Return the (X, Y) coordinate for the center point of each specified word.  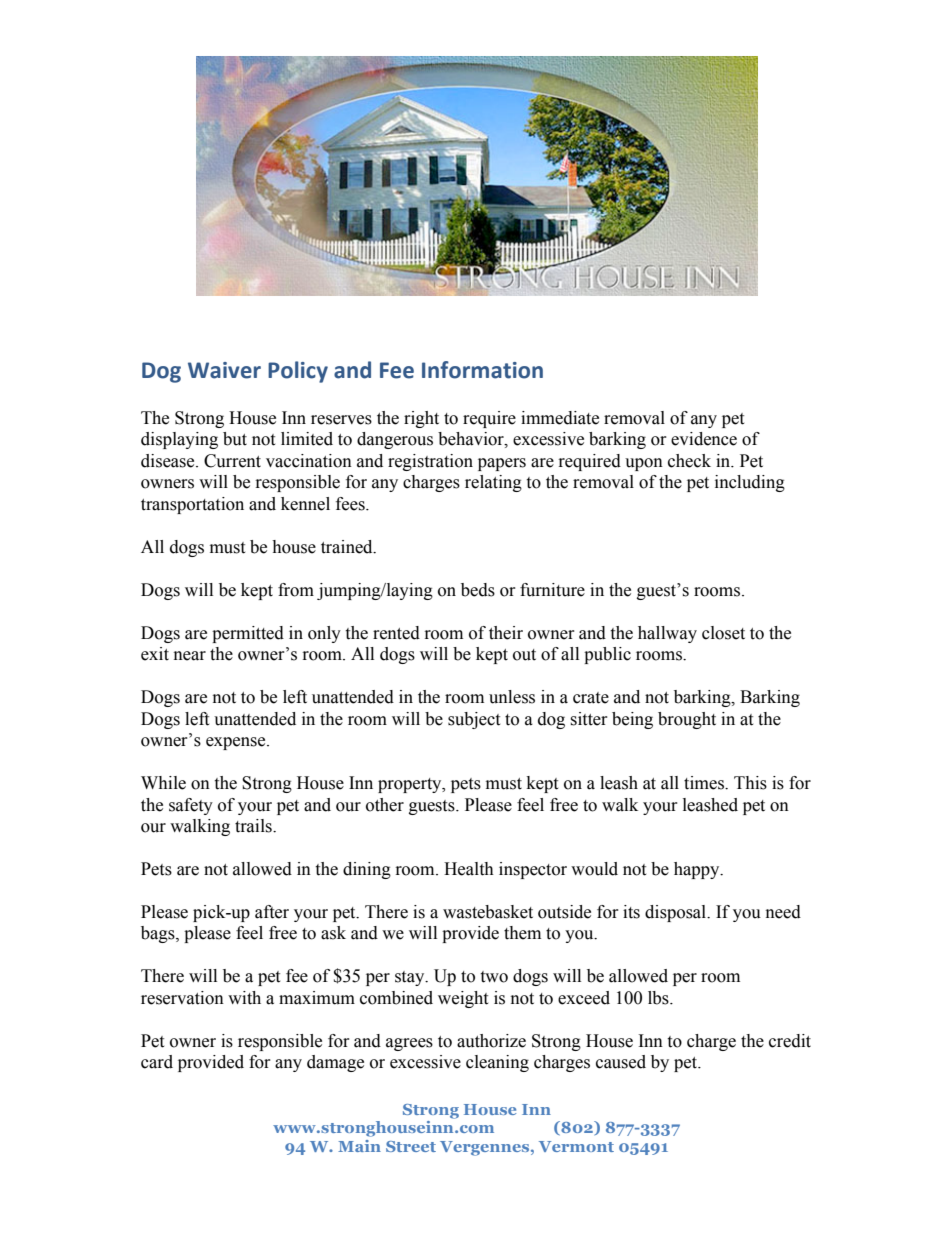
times (705, 783)
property (411, 785)
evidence (704, 439)
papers (502, 464)
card (157, 1062)
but (235, 439)
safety (191, 806)
